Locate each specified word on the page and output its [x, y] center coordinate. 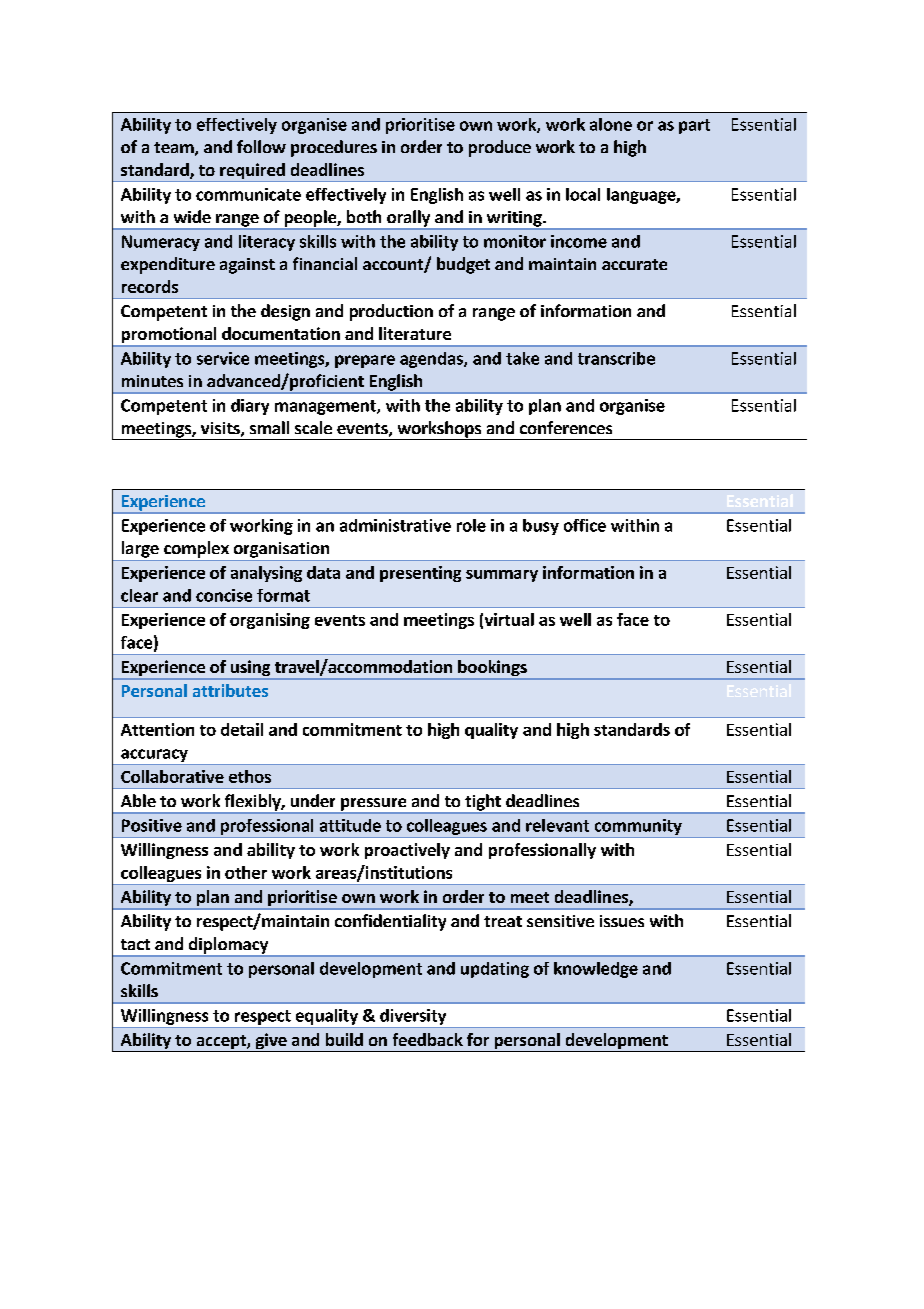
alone [611, 124]
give [271, 1042]
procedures [334, 148]
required [252, 172]
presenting [420, 574]
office [585, 525]
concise [224, 595]
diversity [413, 1017]
